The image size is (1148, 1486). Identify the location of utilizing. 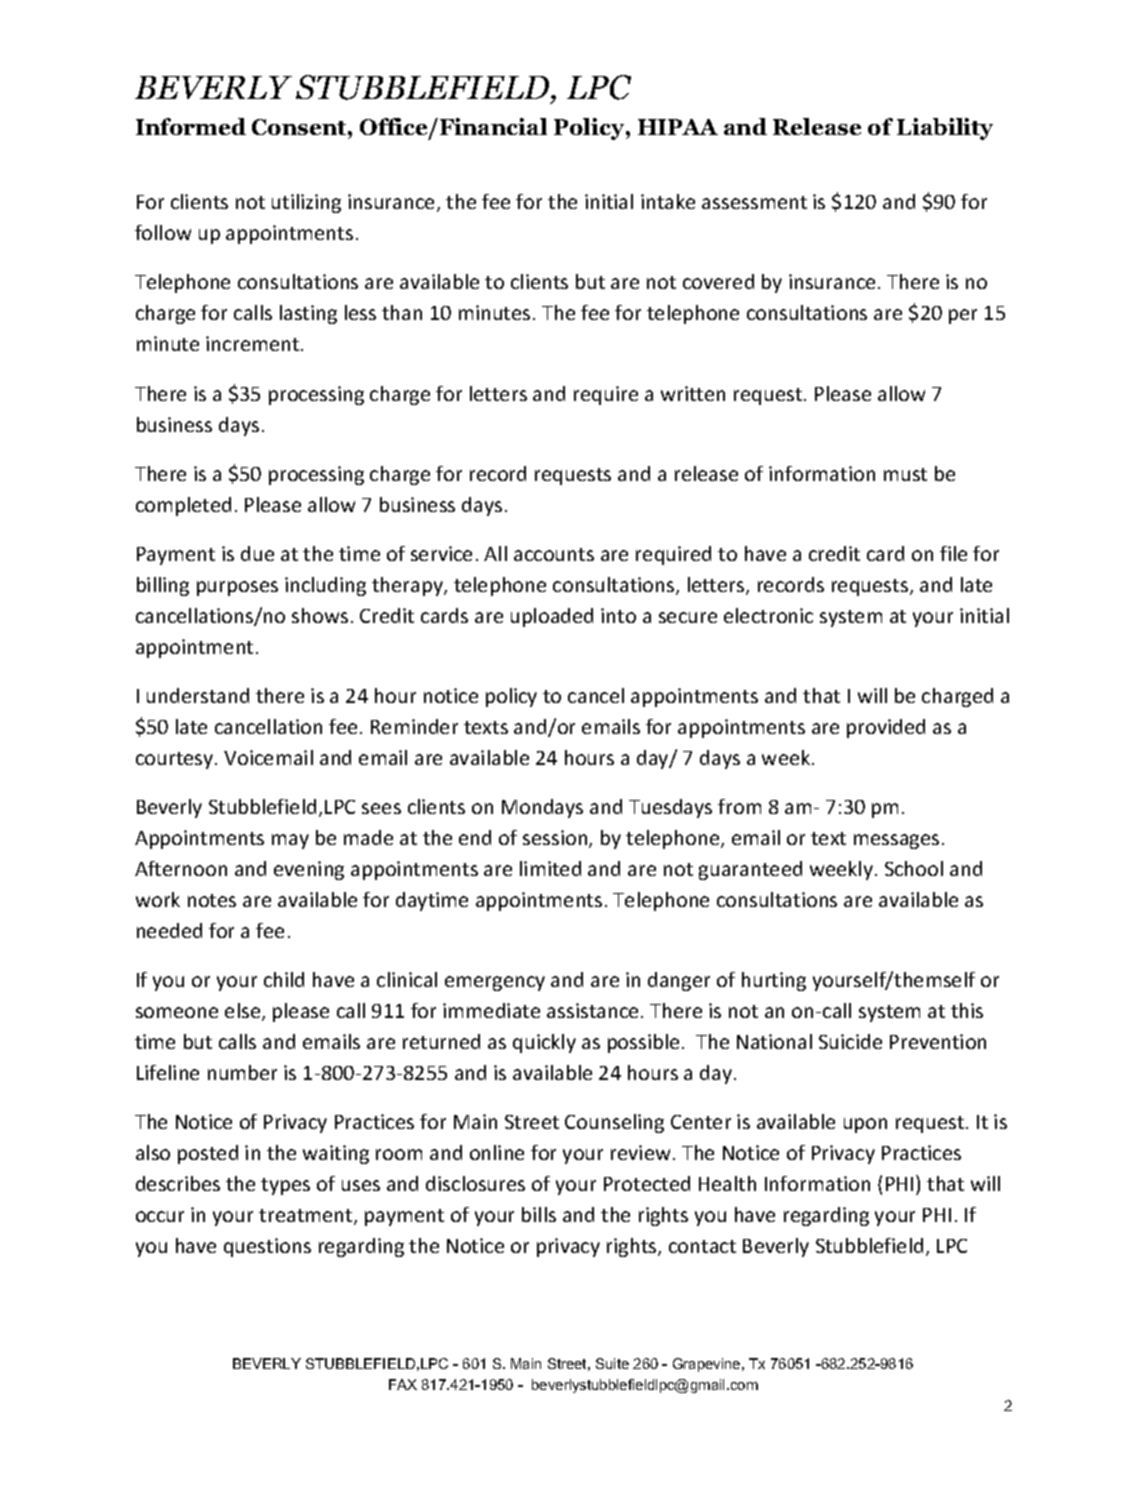
(306, 203).
